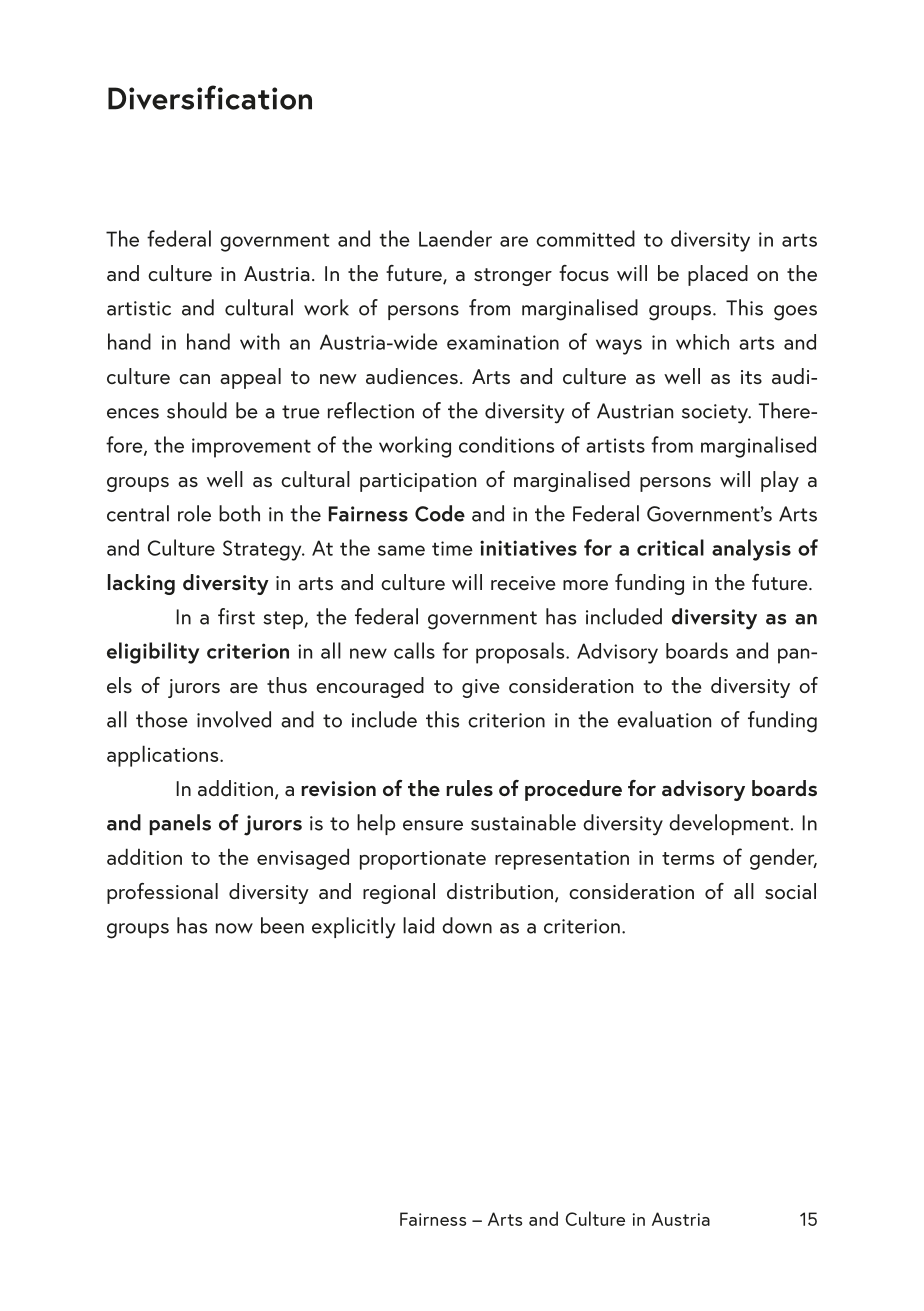  I want to click on Diversification, so click(210, 97).
